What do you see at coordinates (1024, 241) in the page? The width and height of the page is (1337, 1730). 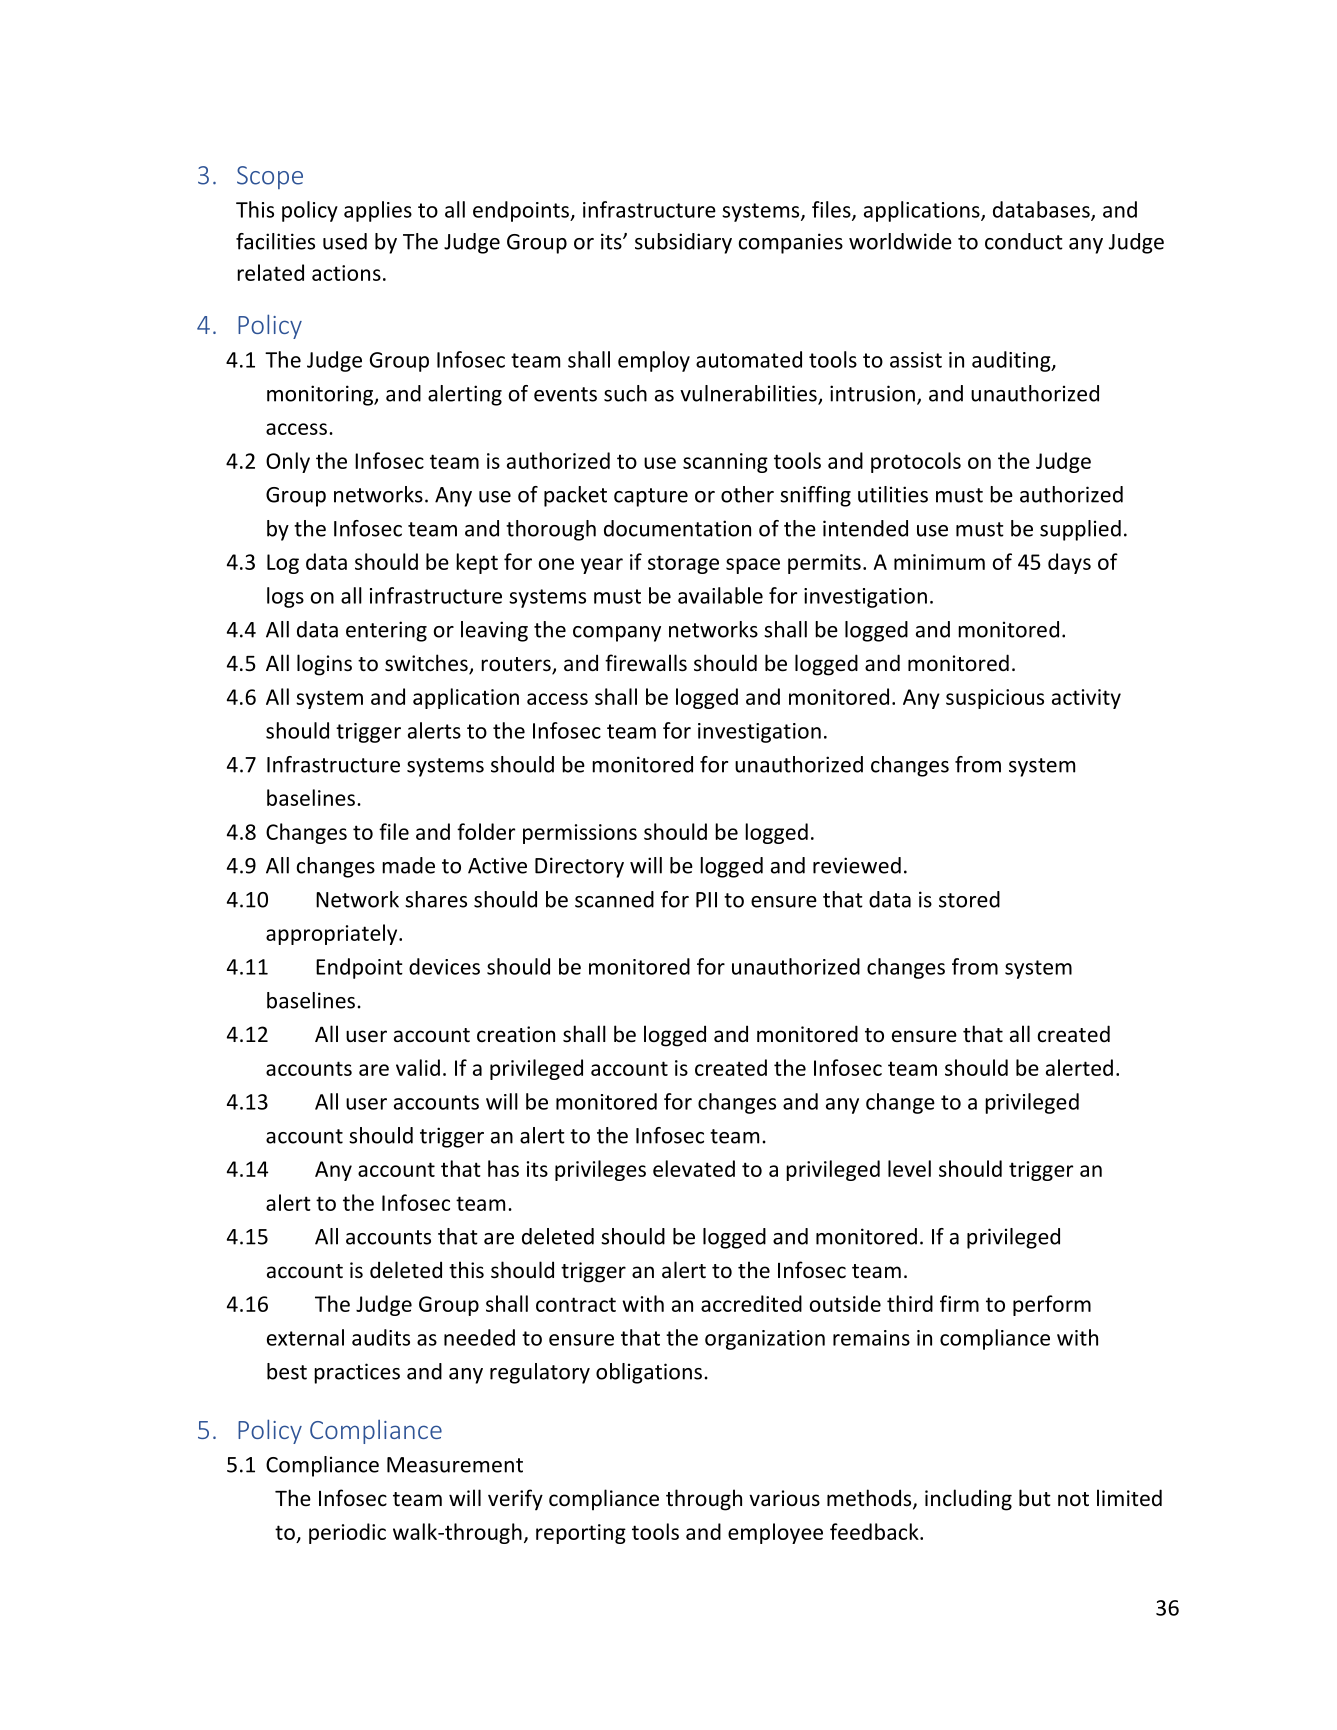 I see `conduct` at bounding box center [1024, 241].
